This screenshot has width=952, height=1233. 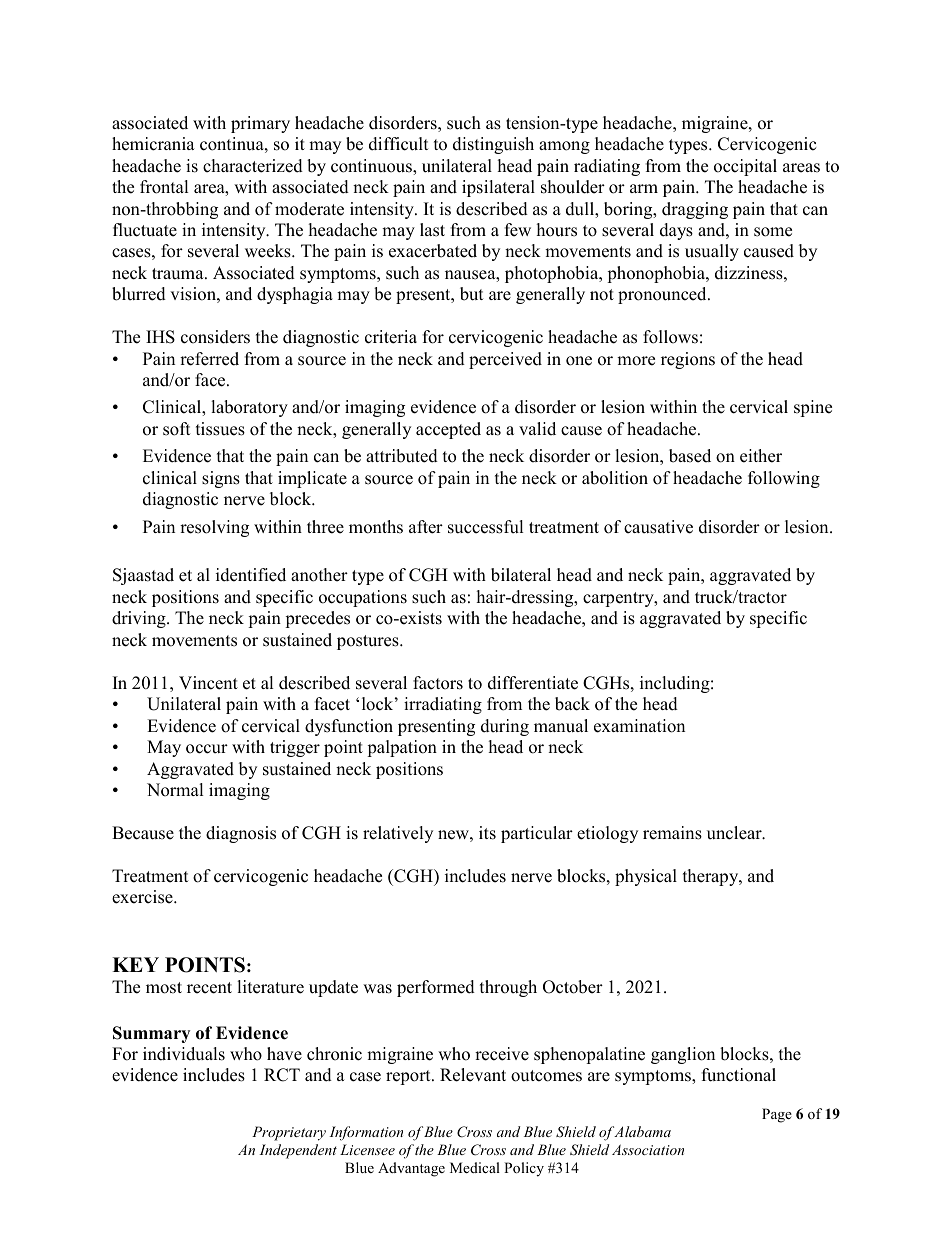 What do you see at coordinates (241, 834) in the screenshot?
I see `diagnosis` at bounding box center [241, 834].
